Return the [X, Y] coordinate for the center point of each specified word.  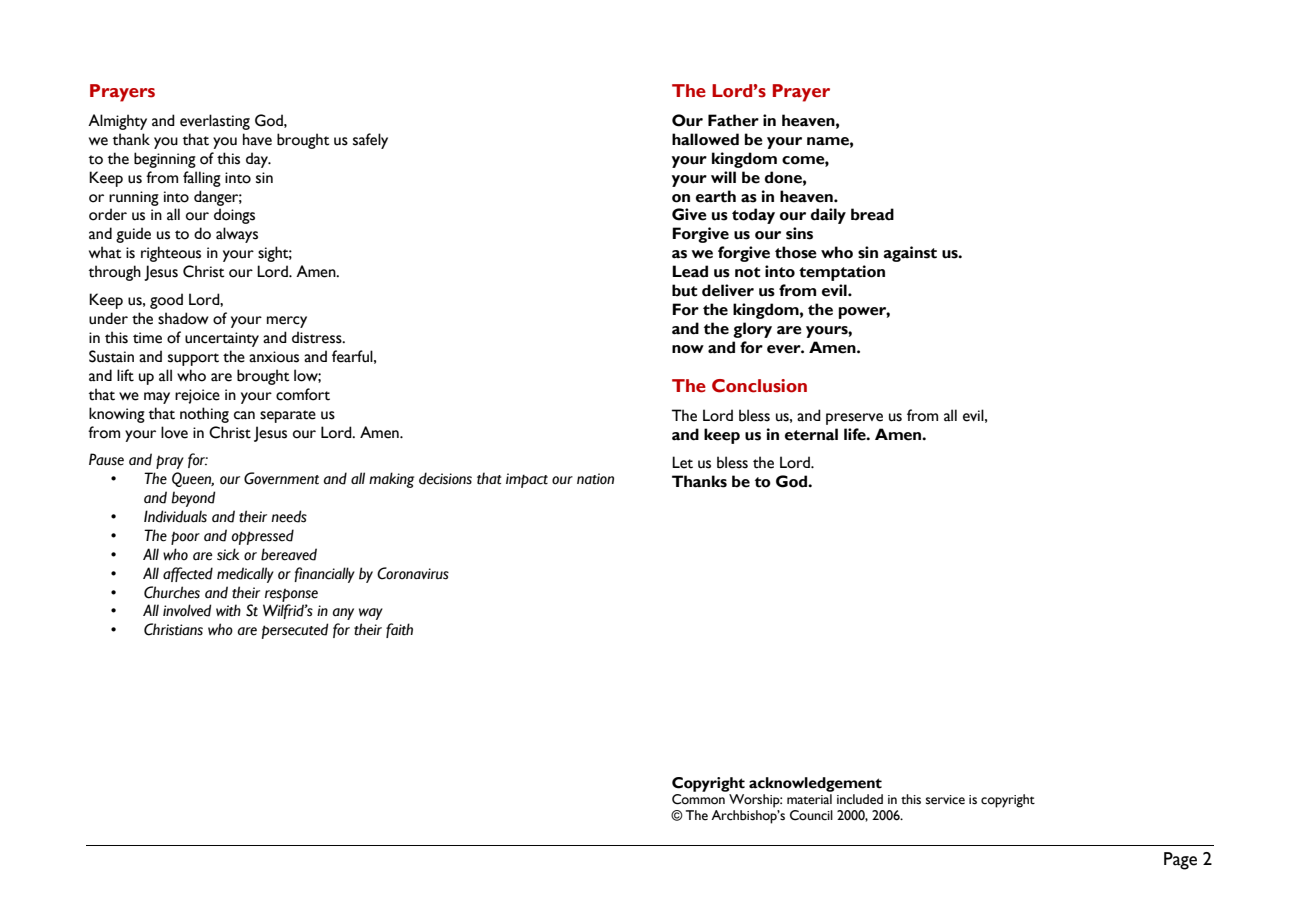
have [257, 139]
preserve [854, 419]
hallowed [705, 139]
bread [872, 214]
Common [698, 799]
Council [811, 815]
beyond [193, 499]
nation [595, 479]
